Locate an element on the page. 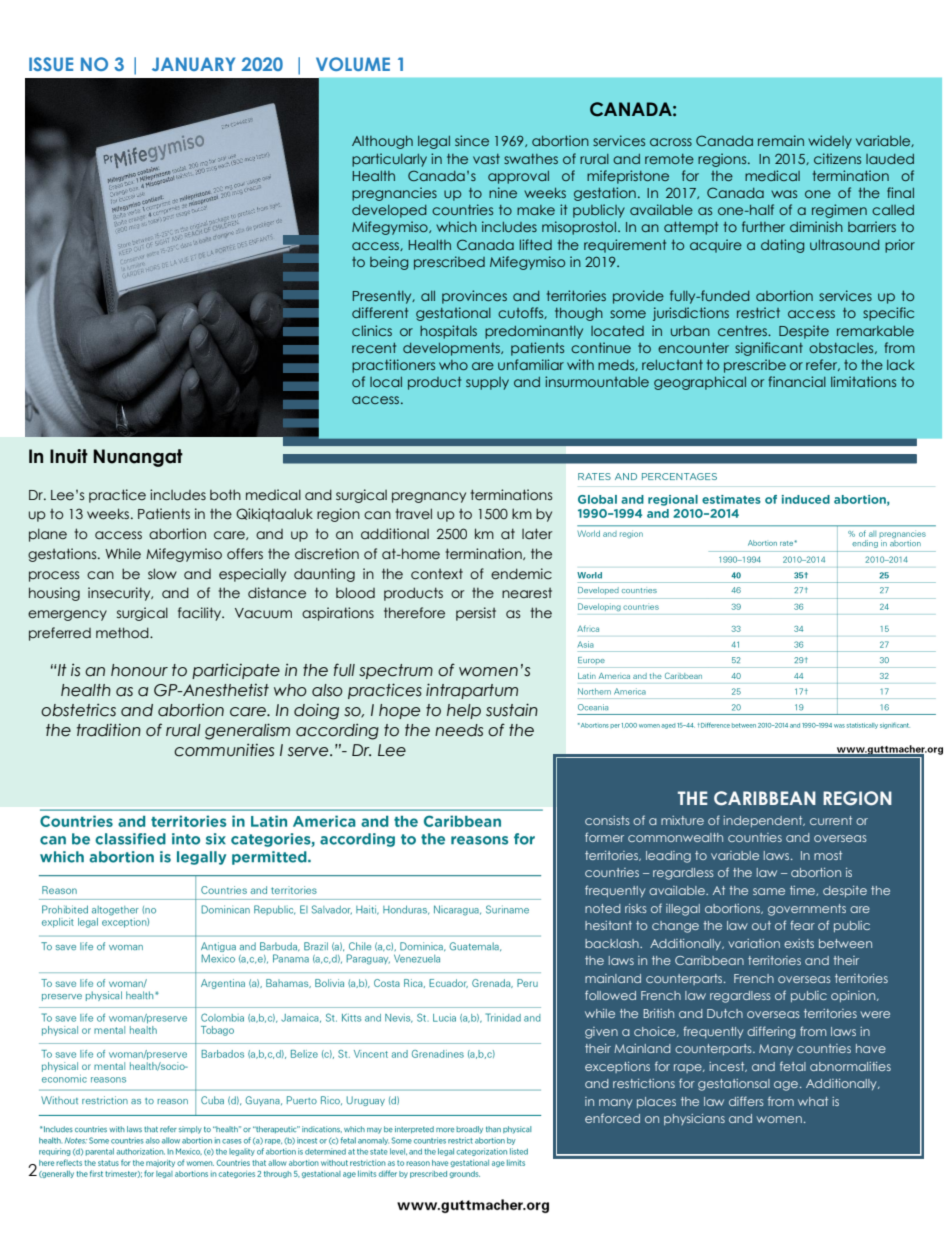 The image size is (952, 1233). given is located at coordinates (601, 1033).
